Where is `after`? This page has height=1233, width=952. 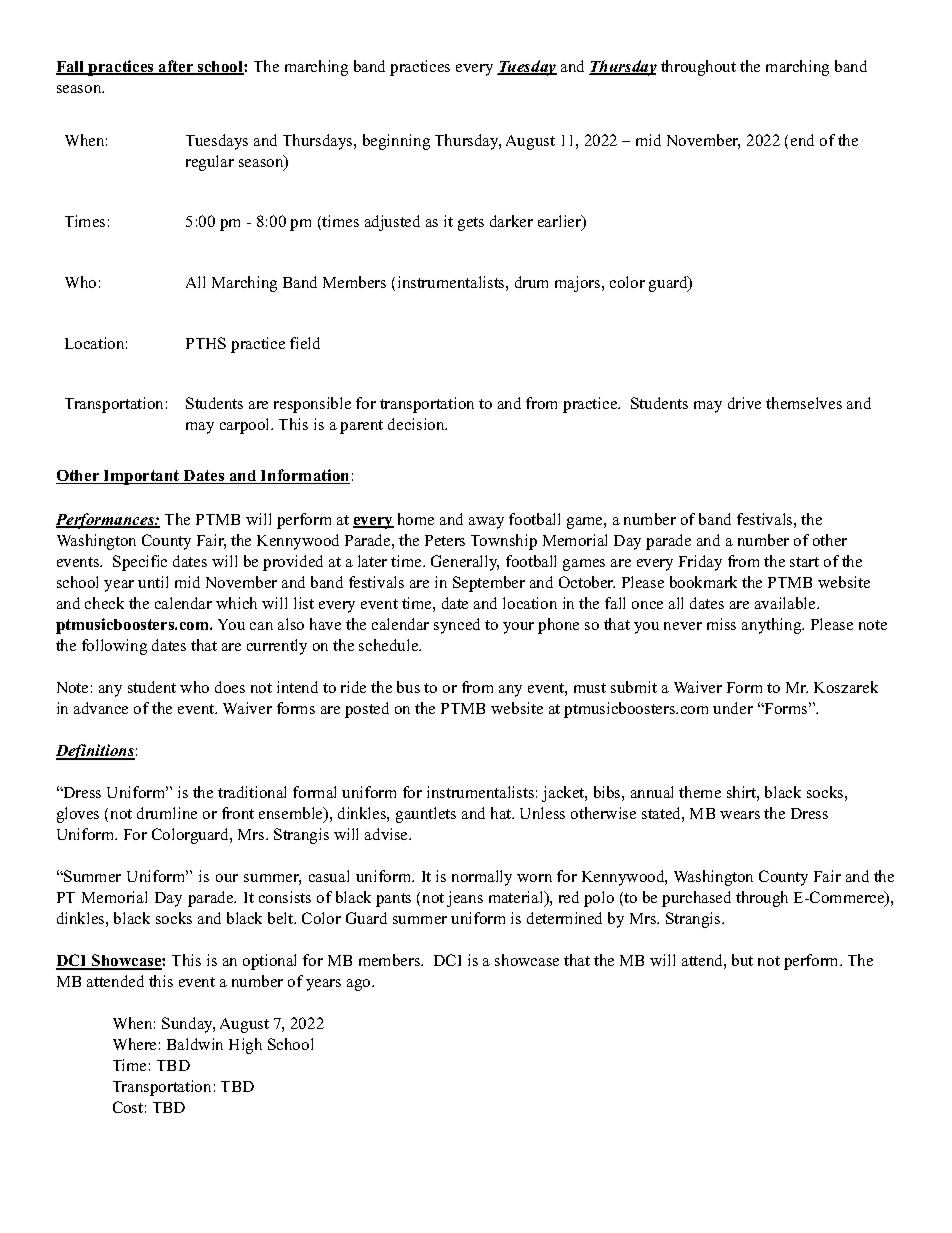 after is located at coordinates (176, 67).
